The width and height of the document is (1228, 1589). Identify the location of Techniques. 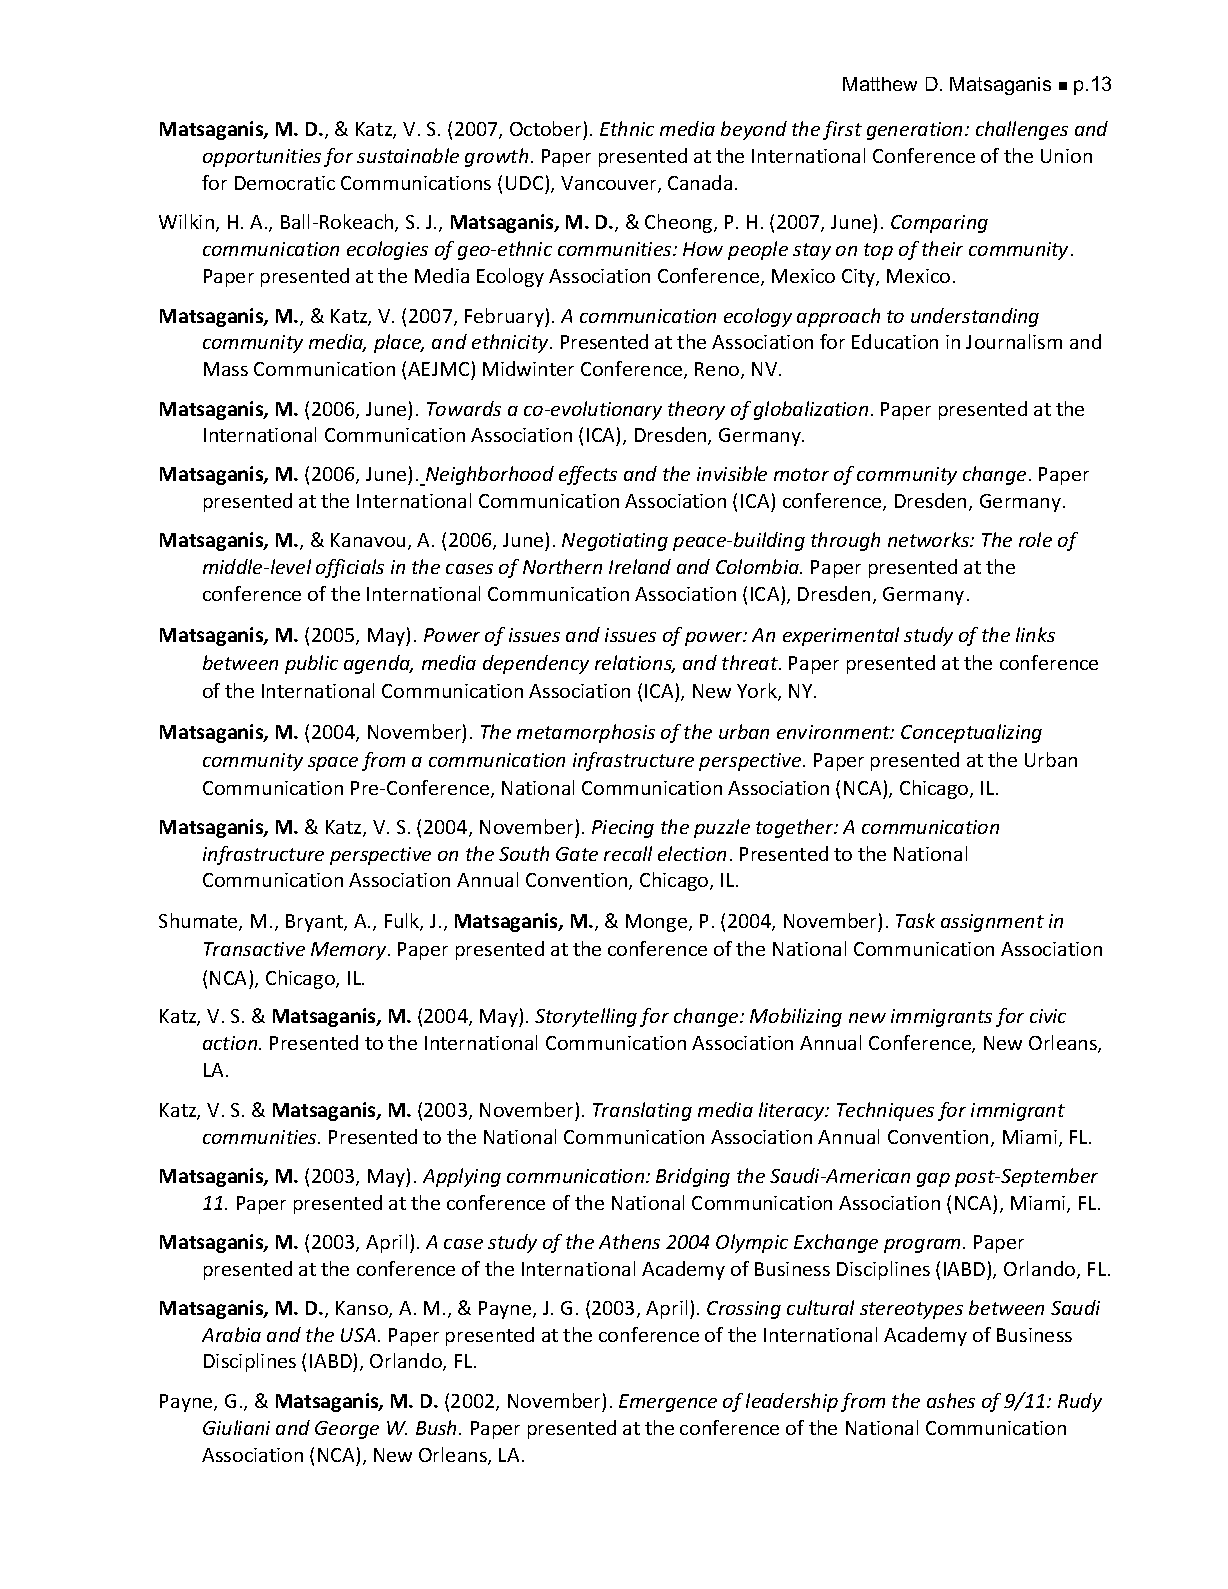
(885, 1111).
